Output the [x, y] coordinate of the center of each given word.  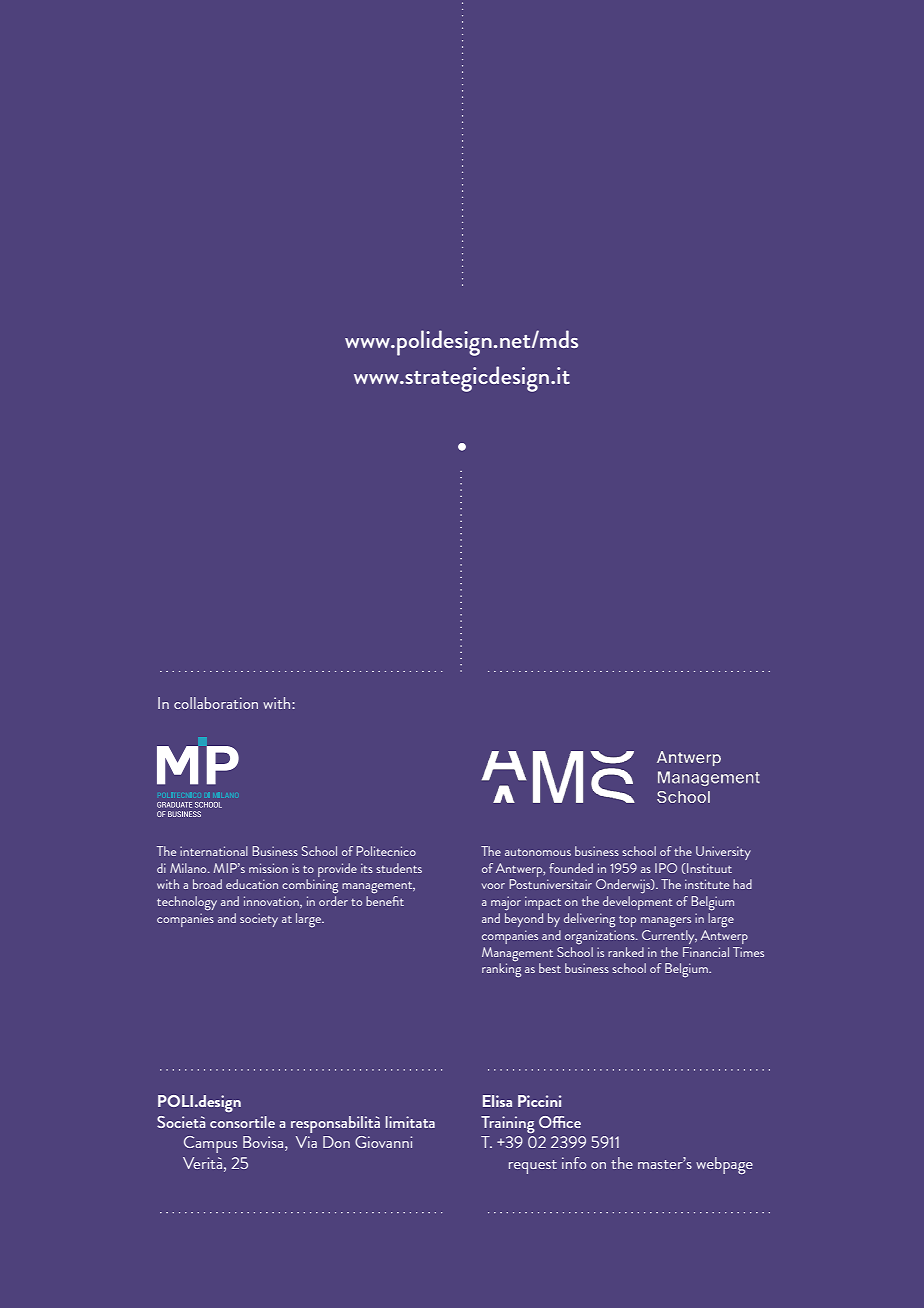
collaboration [216, 703]
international [214, 851]
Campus [210, 1144]
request [533, 1167]
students [399, 868]
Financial [706, 952]
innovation [272, 902]
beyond [524, 920]
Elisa [497, 1101]
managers [666, 922]
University [723, 853]
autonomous [538, 852]
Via [306, 1142]
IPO [666, 868]
